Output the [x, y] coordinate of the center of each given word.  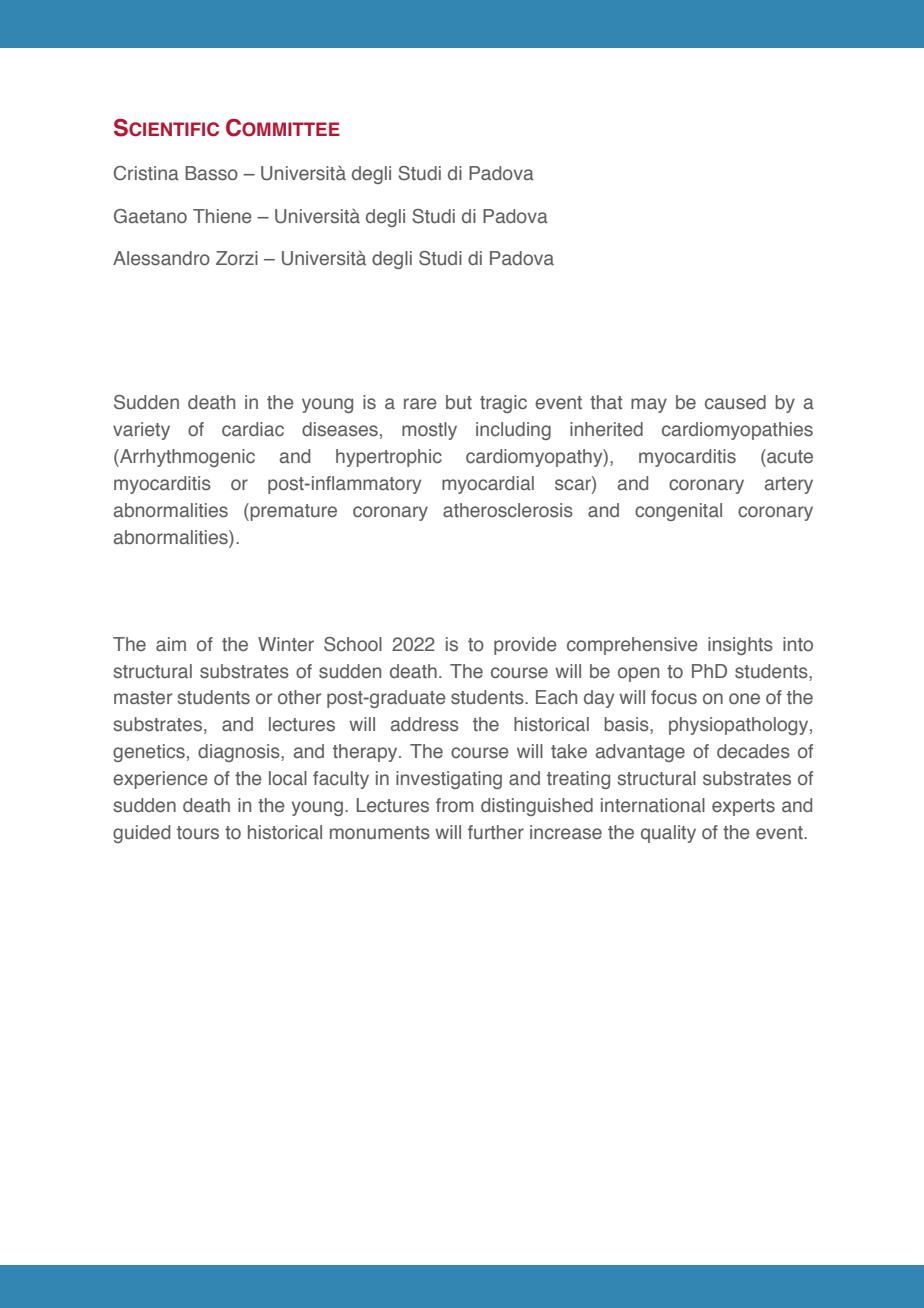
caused [735, 402]
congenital [678, 512]
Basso [211, 173]
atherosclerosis [508, 510]
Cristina [146, 173]
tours [198, 833]
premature [292, 512]
